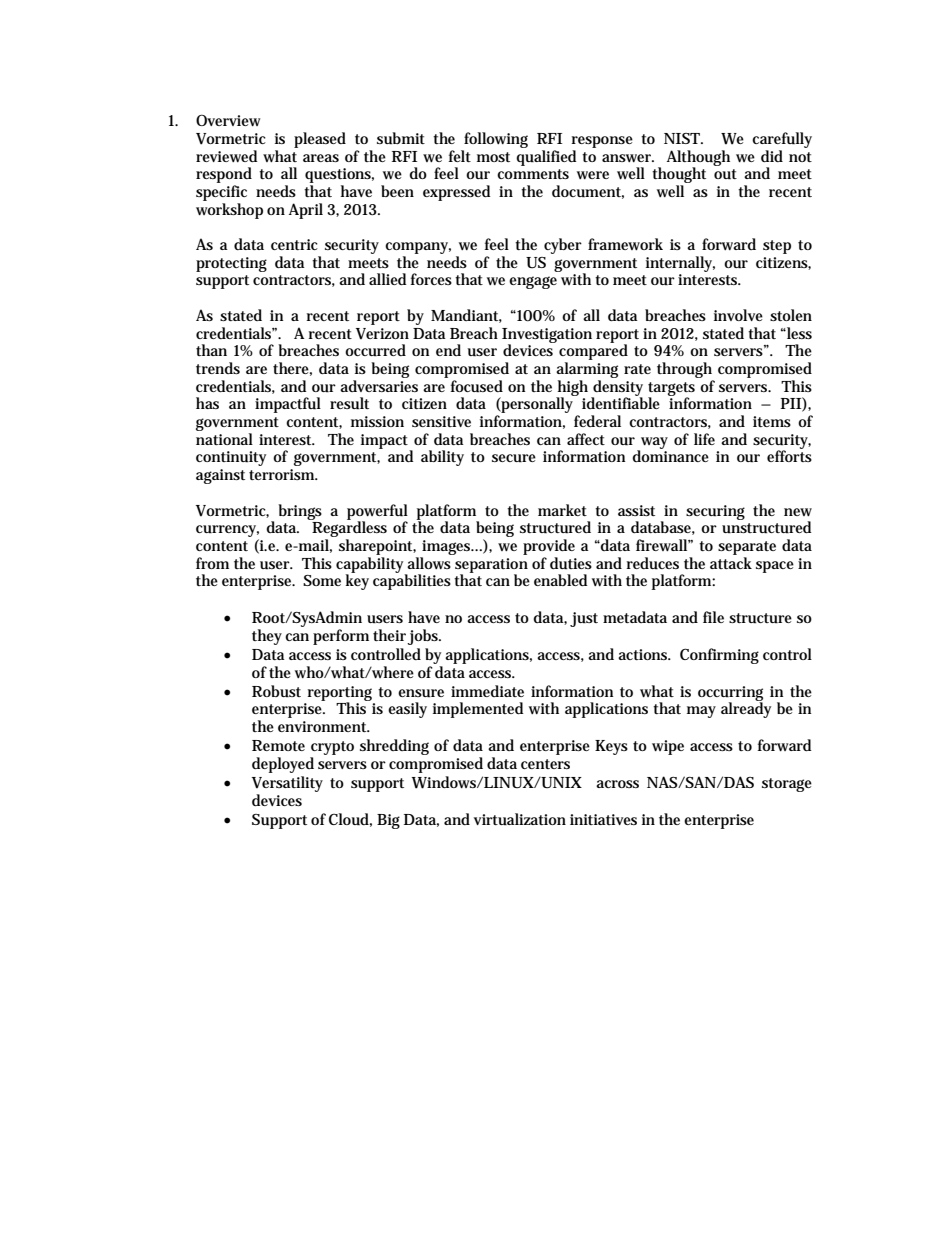 The width and height of the document is (952, 1233). What do you see at coordinates (704, 439) in the document?
I see `life` at bounding box center [704, 439].
